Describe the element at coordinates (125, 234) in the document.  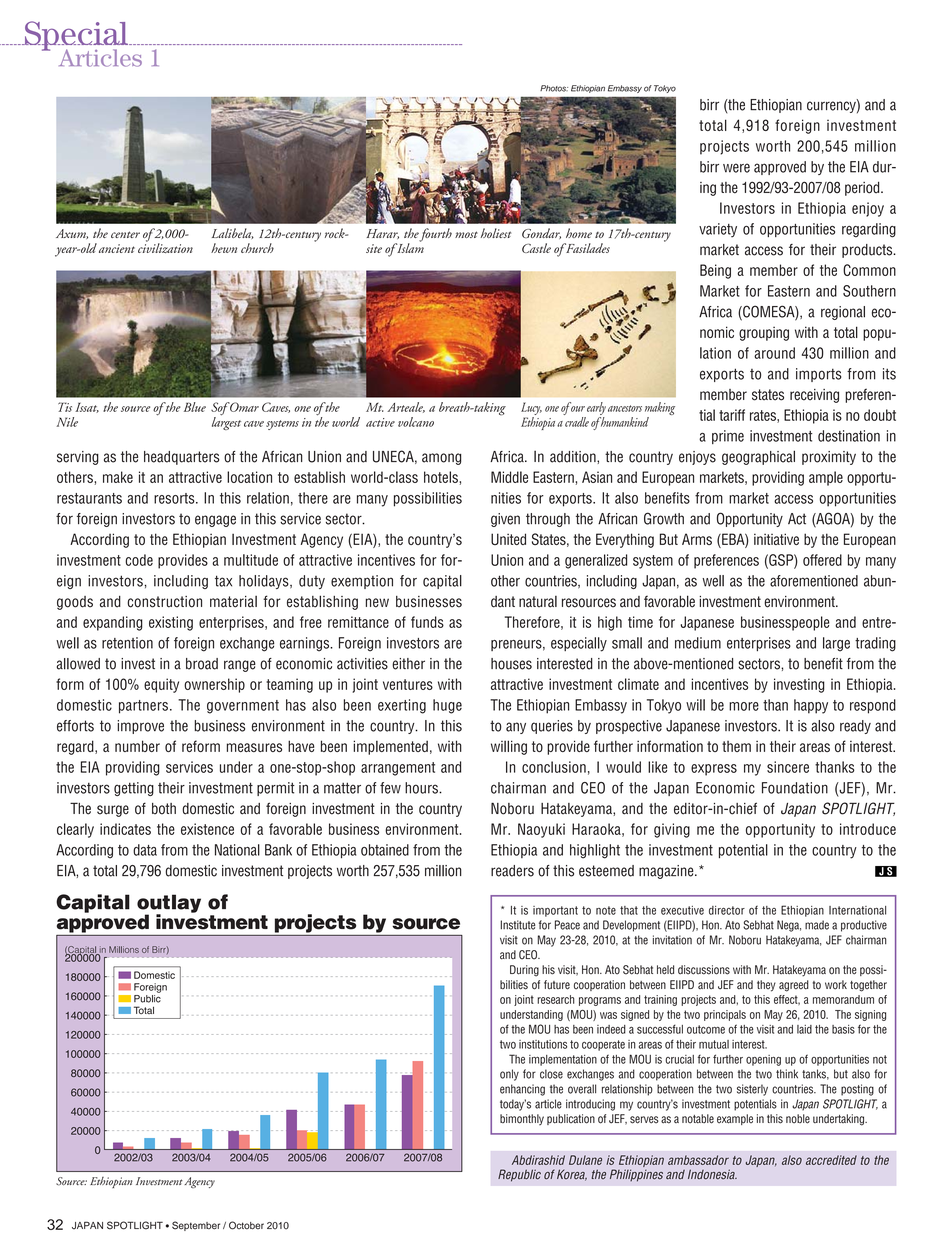
I see `center` at that location.
